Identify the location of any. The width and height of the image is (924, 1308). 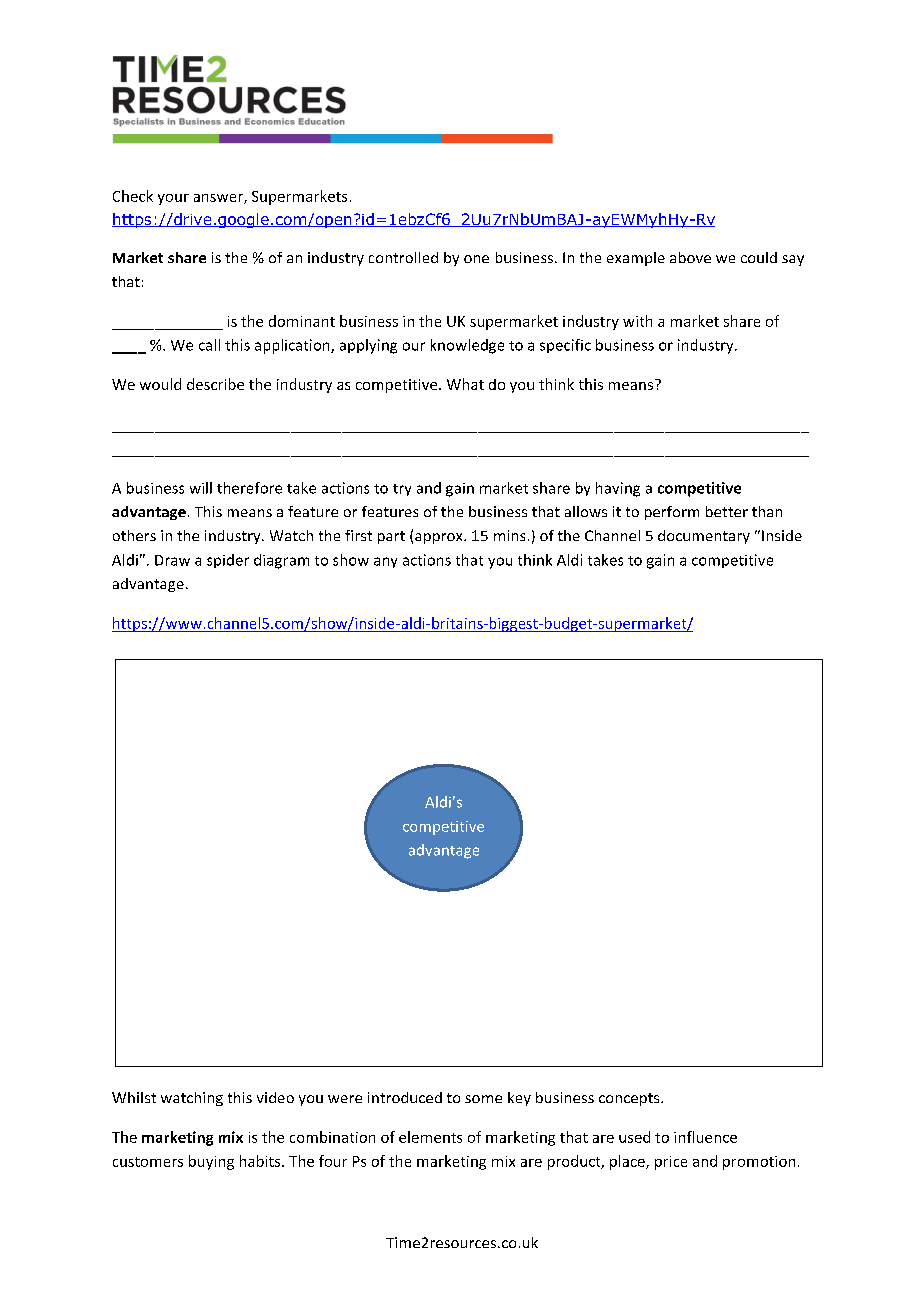
(385, 562).
